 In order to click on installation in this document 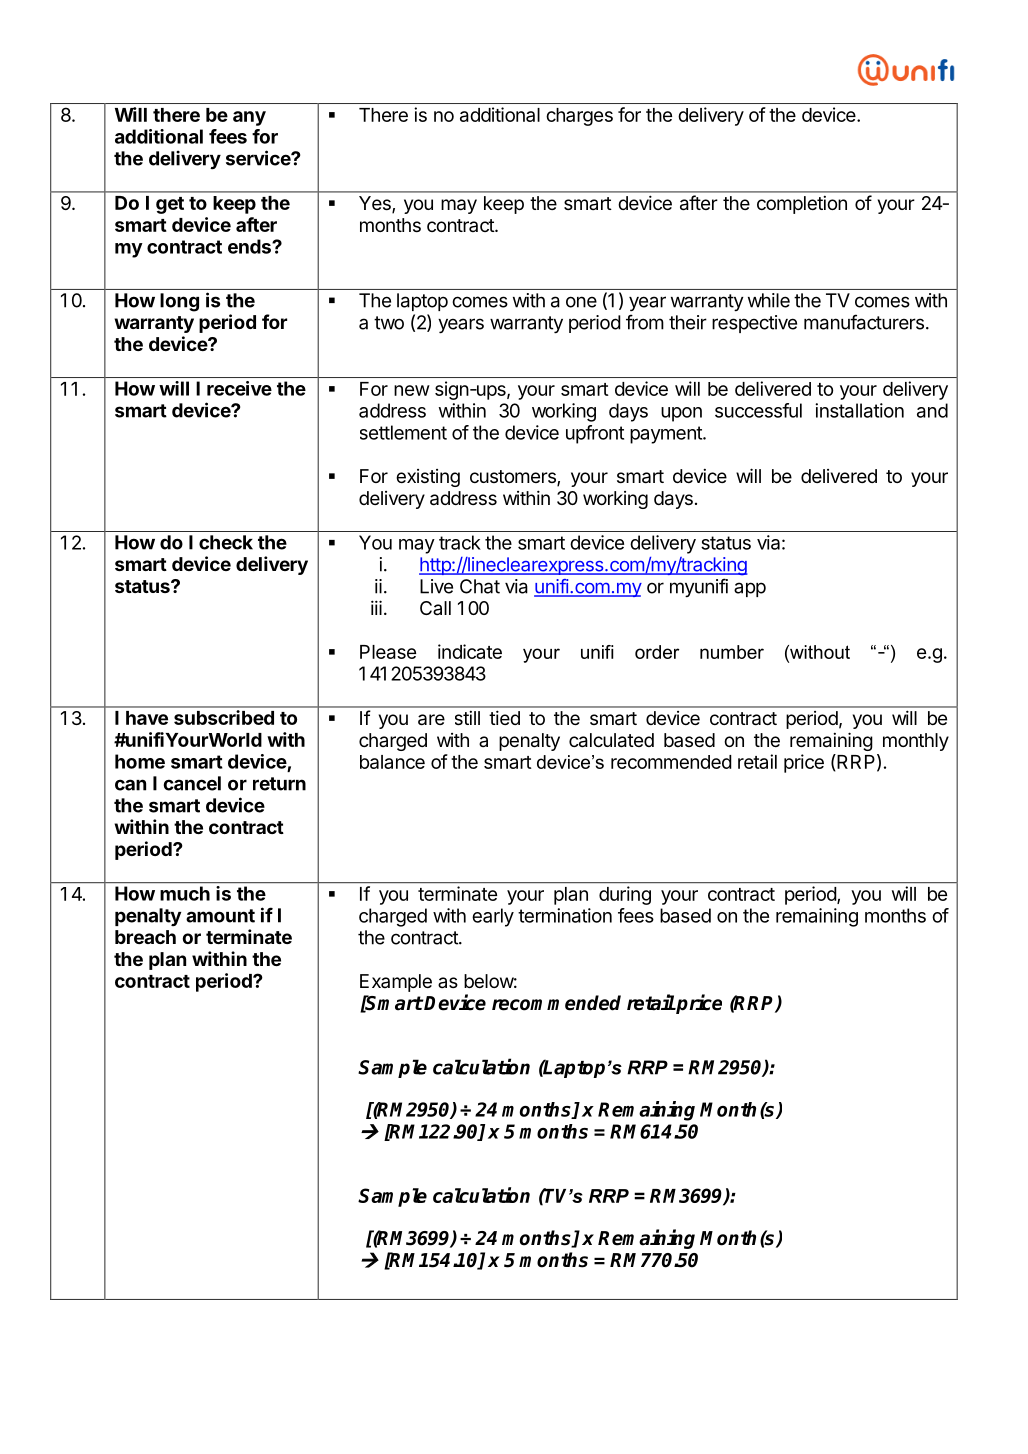, I will do `click(859, 410)`.
